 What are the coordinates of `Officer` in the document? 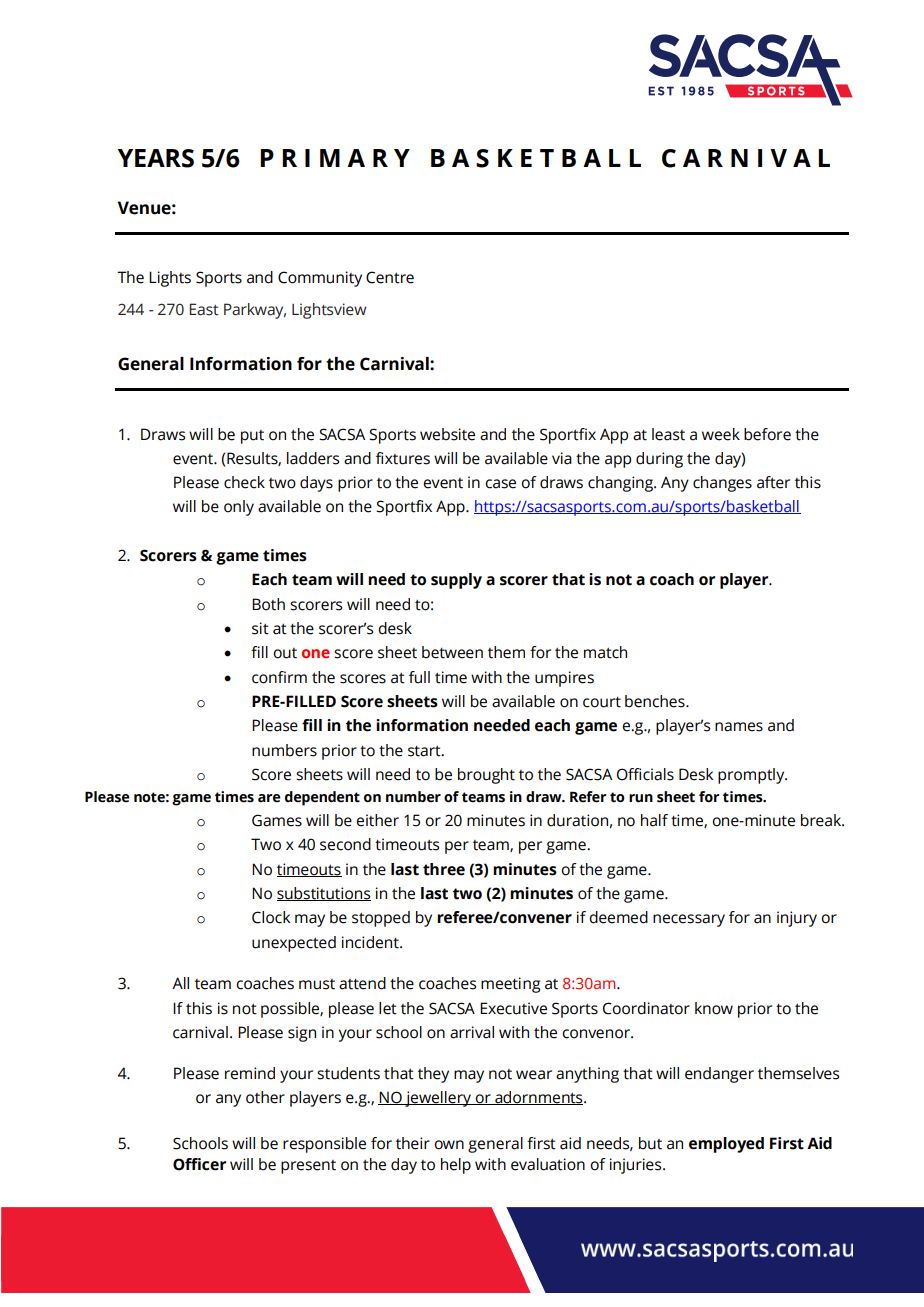 It's located at (199, 1164).
